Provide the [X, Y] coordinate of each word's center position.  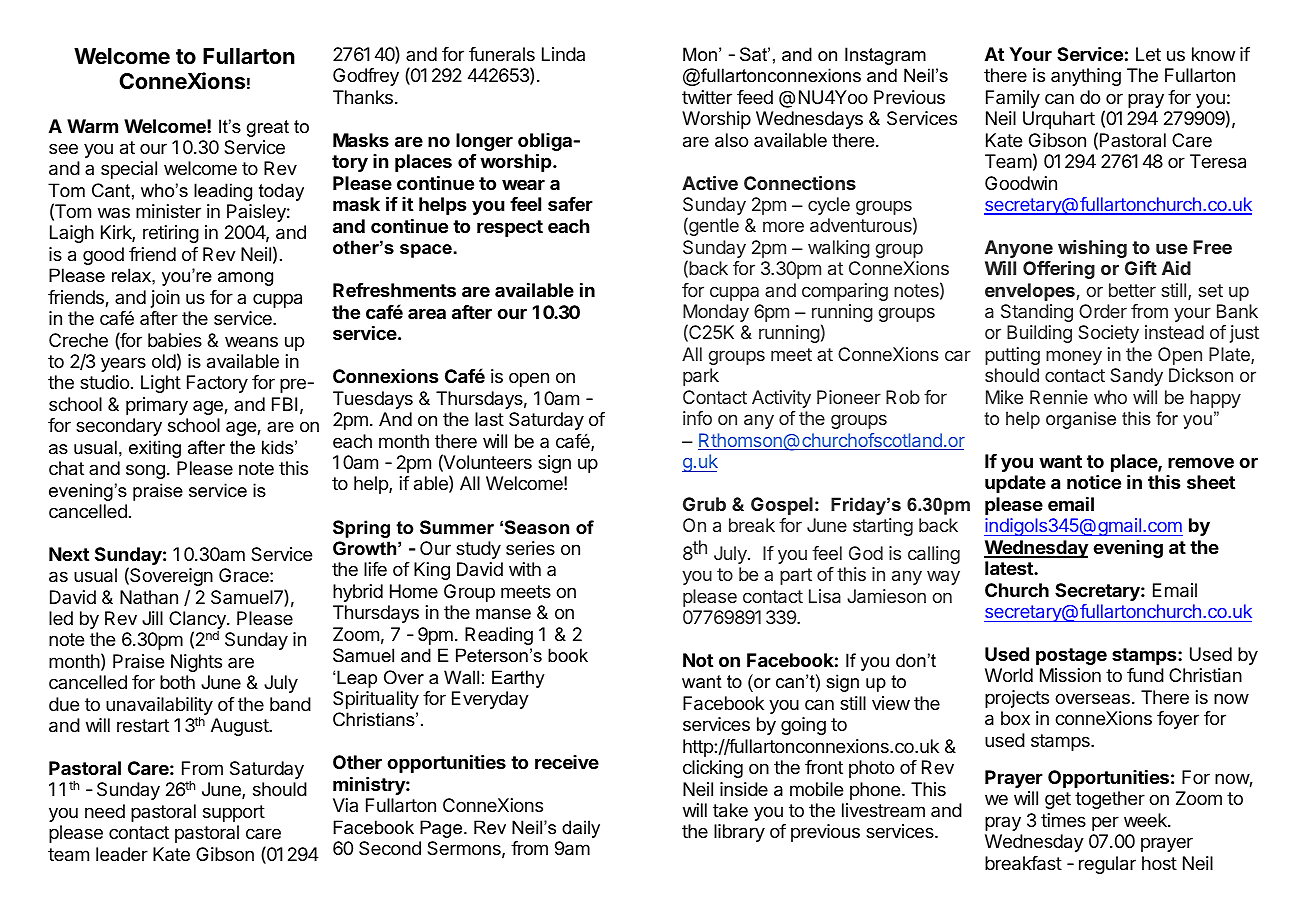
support [234, 813]
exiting [155, 449]
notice [1094, 482]
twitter [707, 97]
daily [581, 829]
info [697, 418]
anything [1086, 77]
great [268, 128]
